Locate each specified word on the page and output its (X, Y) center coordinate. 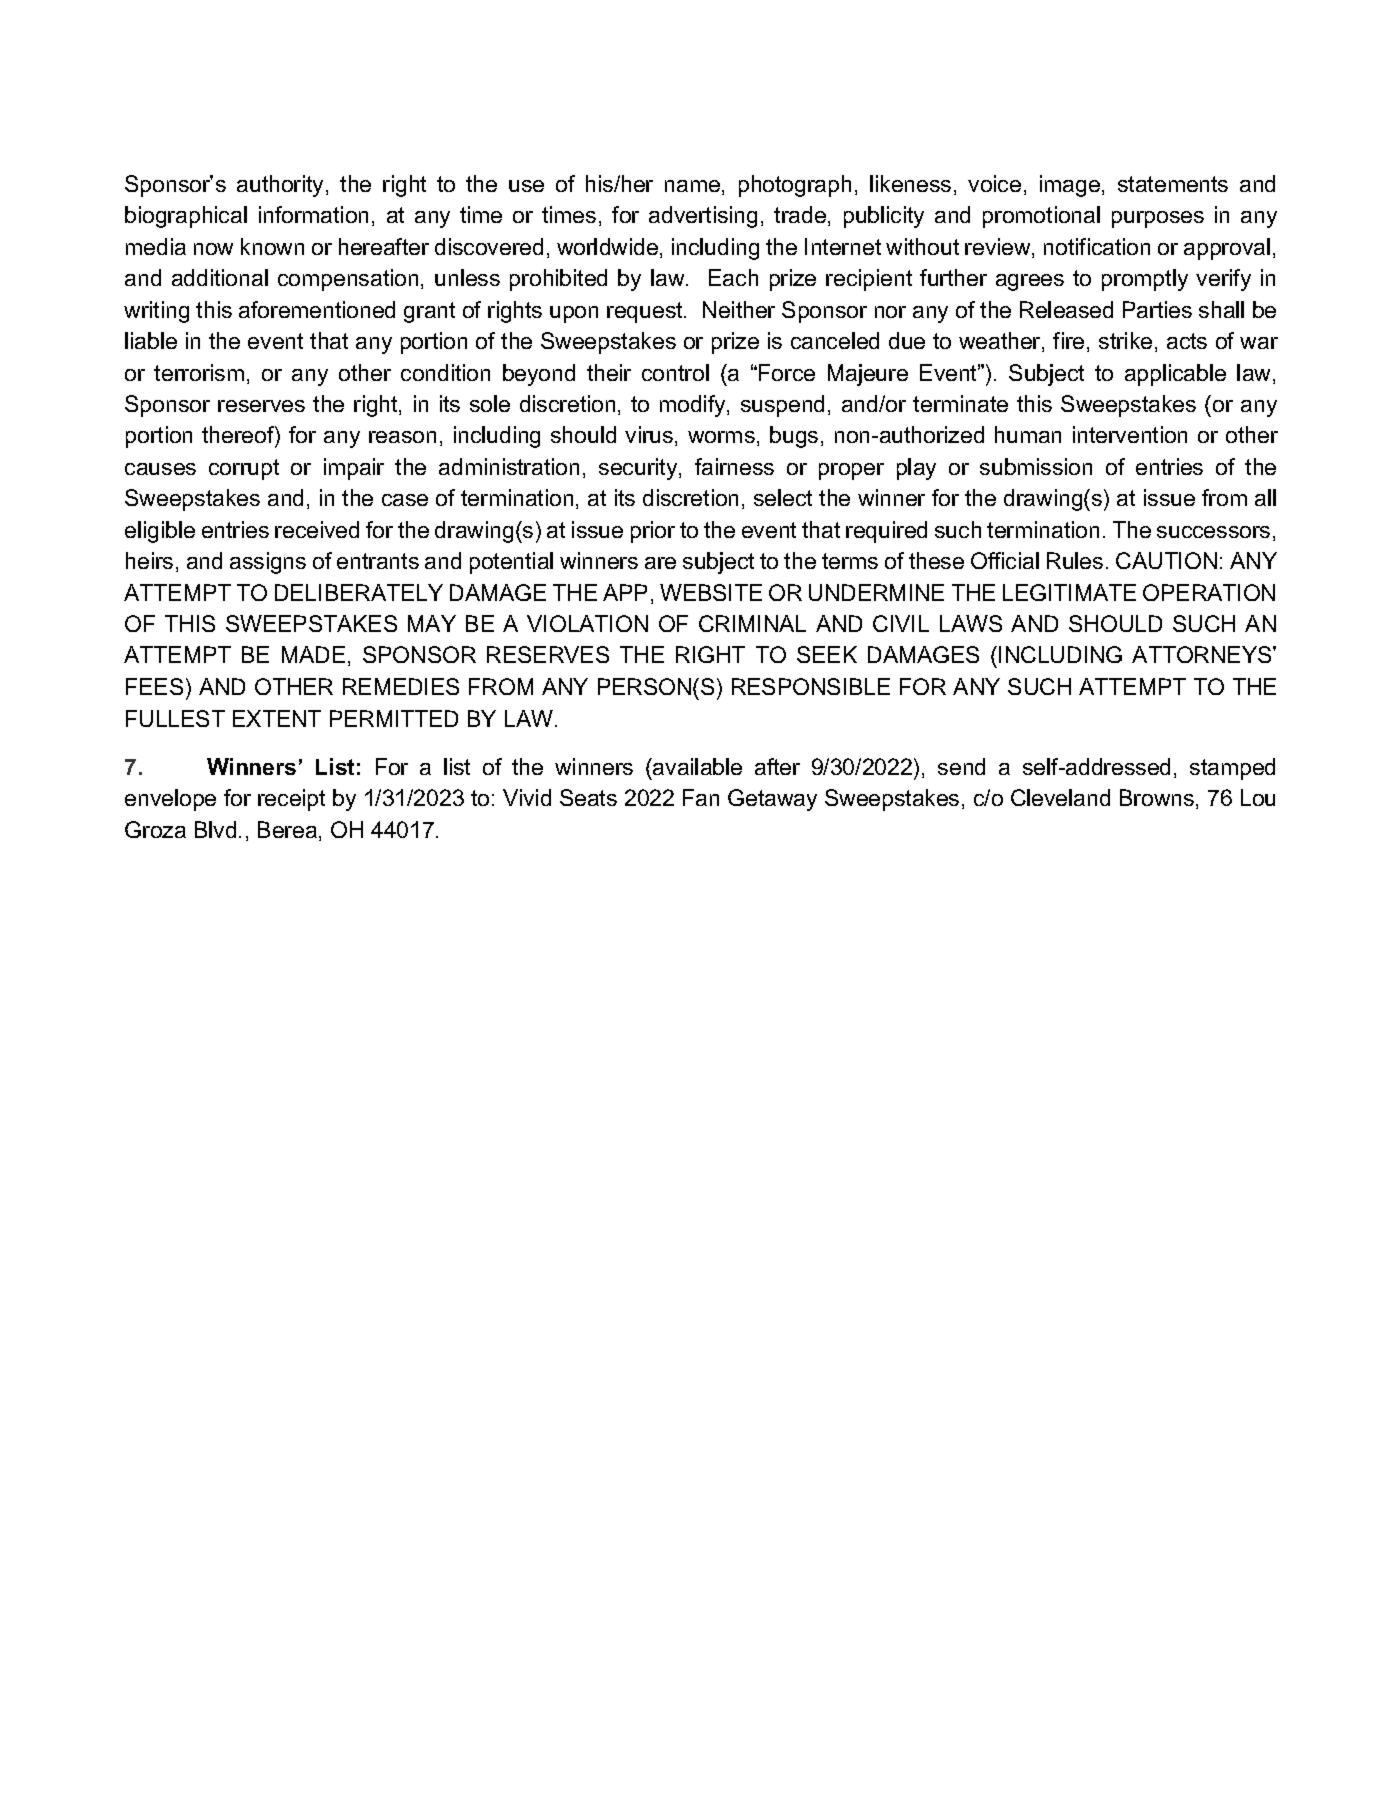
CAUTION (1166, 560)
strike (1125, 340)
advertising (703, 217)
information (313, 214)
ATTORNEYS (1203, 654)
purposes (1158, 219)
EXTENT (277, 718)
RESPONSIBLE (811, 686)
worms (721, 437)
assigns (268, 563)
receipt (291, 800)
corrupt (244, 469)
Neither (739, 309)
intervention (1130, 434)
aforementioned (317, 309)
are (660, 563)
